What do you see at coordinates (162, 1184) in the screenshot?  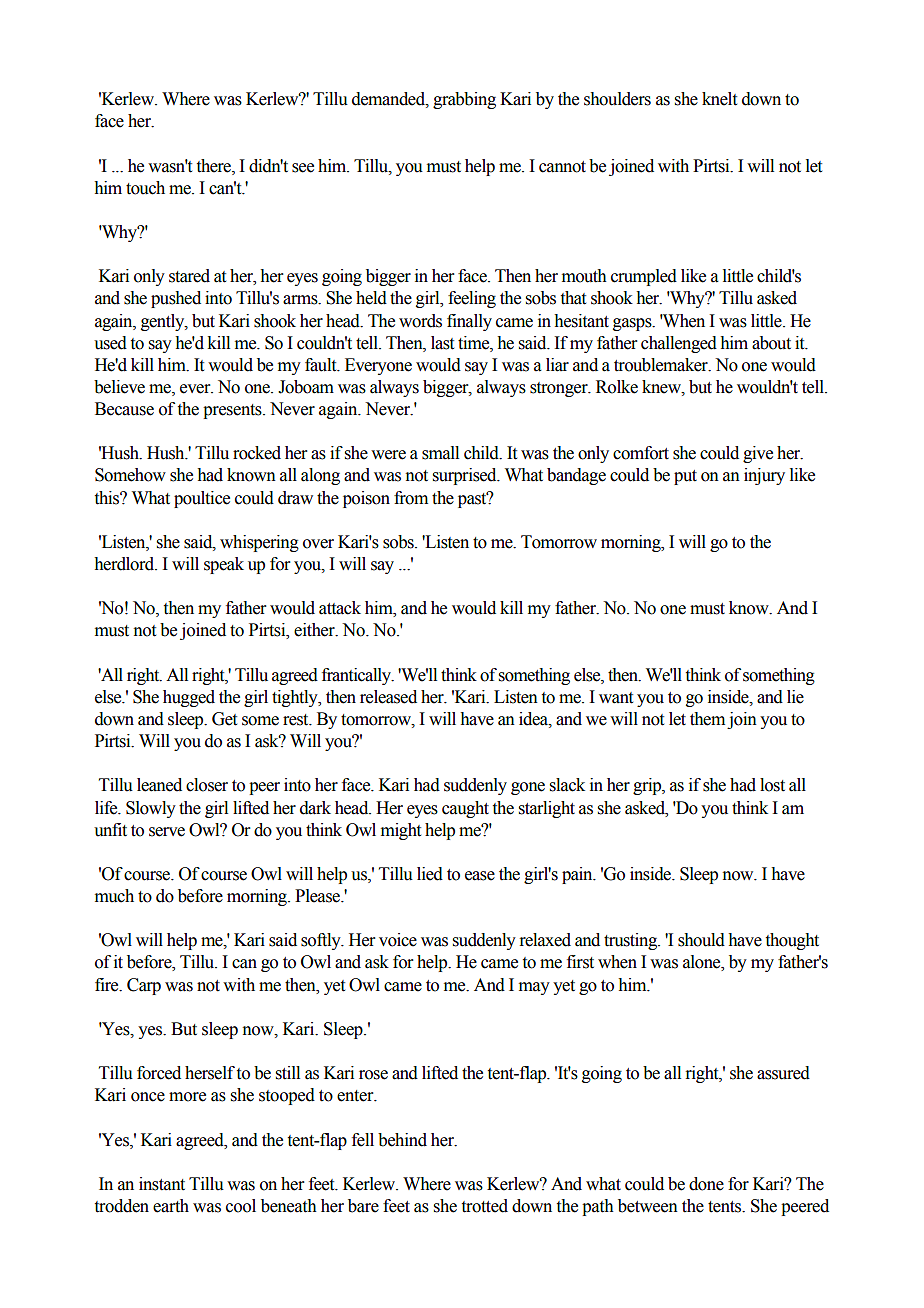 I see `instant` at bounding box center [162, 1184].
